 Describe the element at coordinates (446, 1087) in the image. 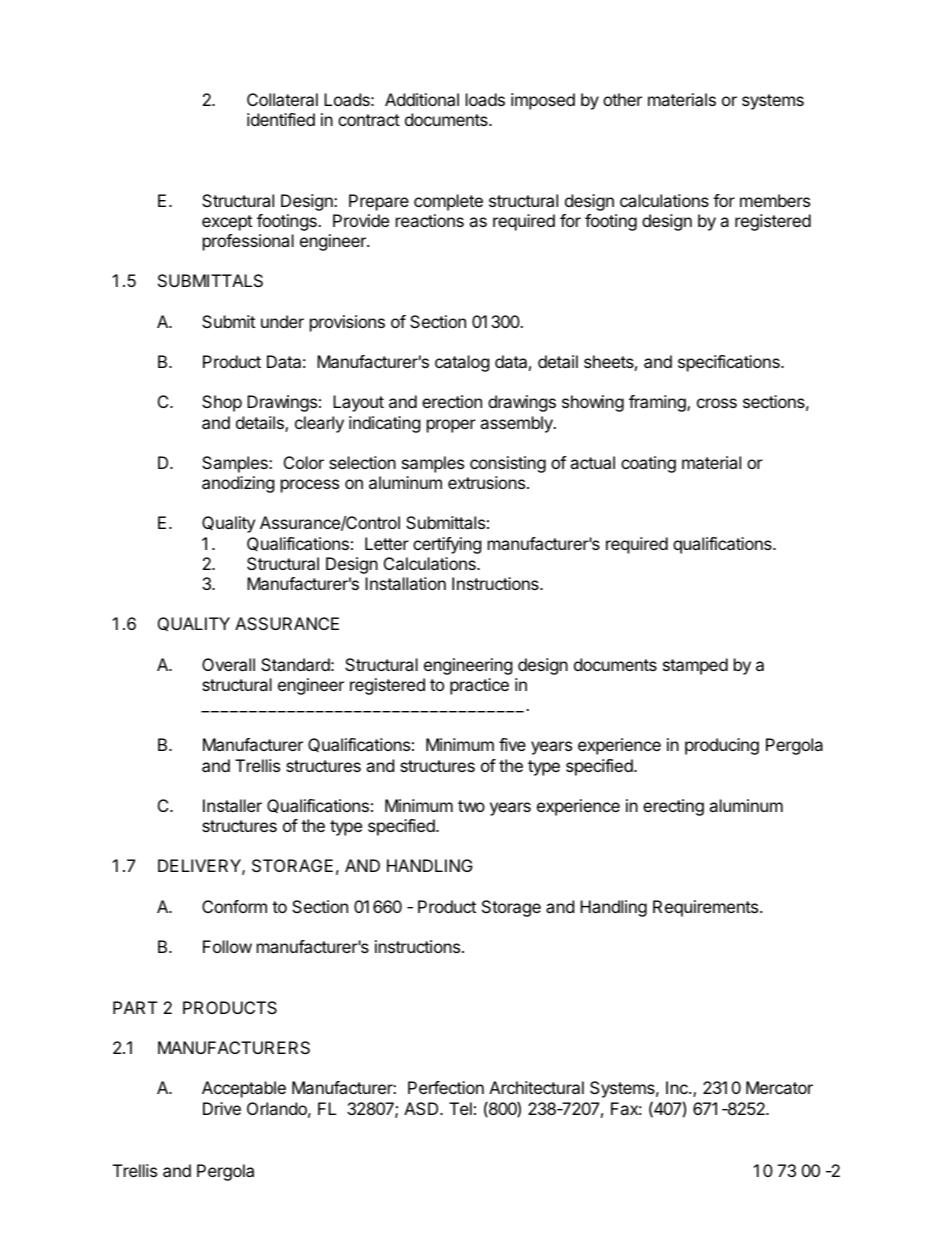

I see `Perfection` at that location.
